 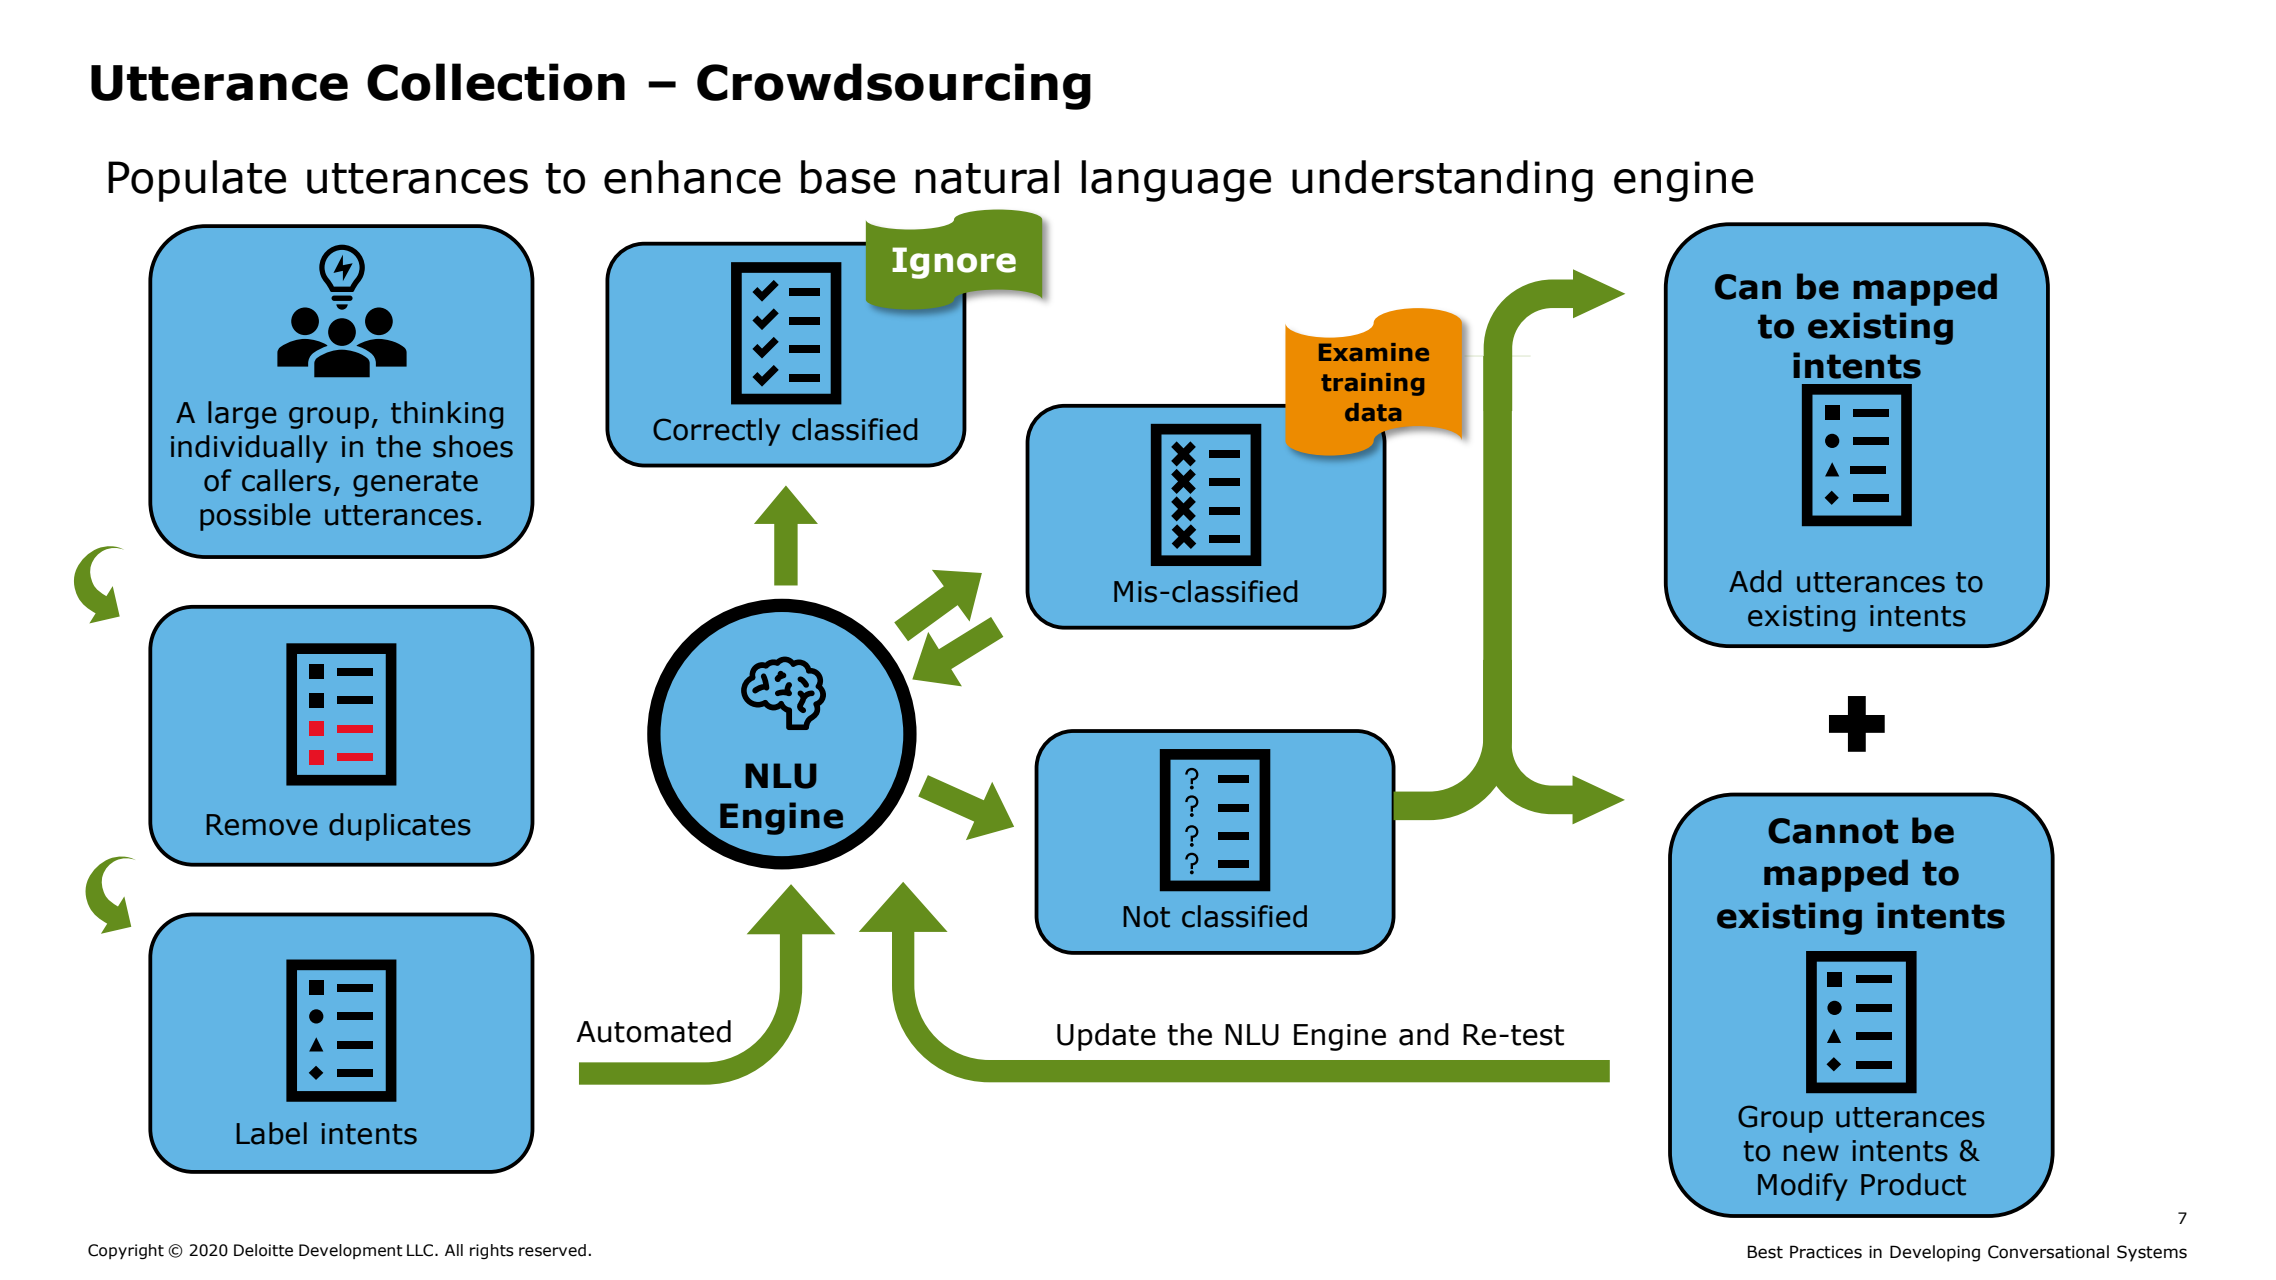 What do you see at coordinates (1373, 412) in the page?
I see `data` at bounding box center [1373, 412].
